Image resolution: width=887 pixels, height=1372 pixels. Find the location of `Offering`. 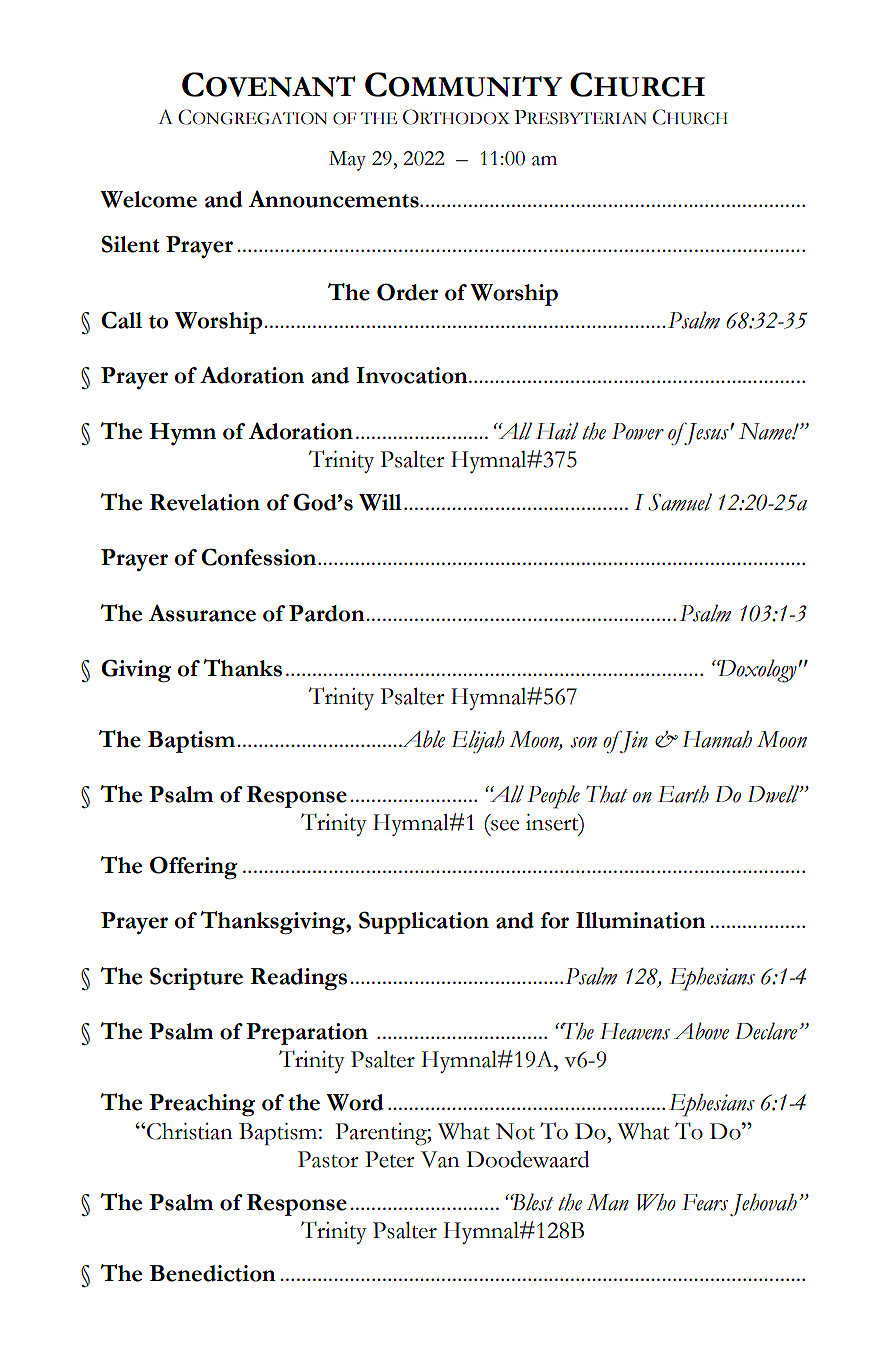

Offering is located at coordinates (194, 867).
